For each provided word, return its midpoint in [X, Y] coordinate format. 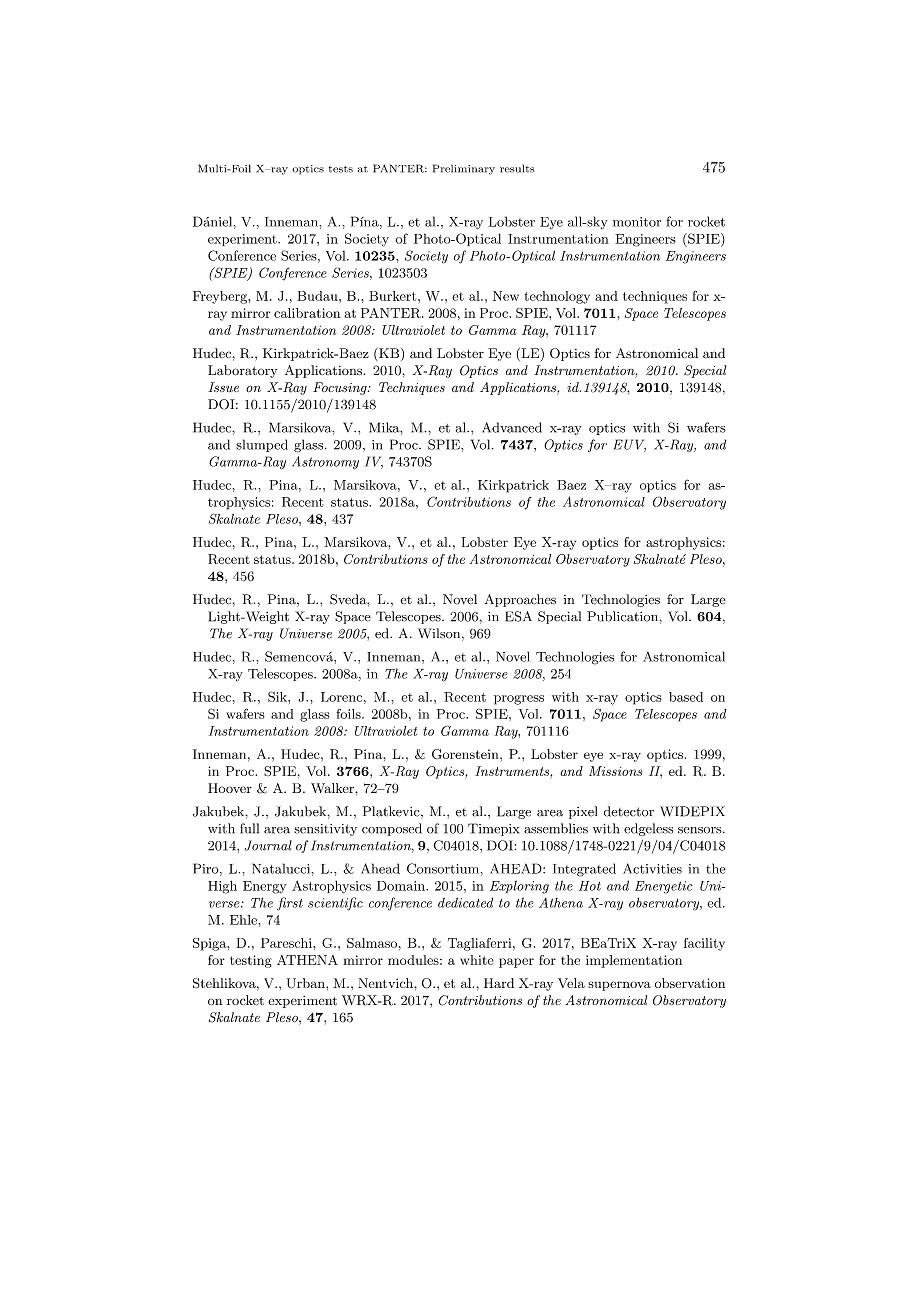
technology [557, 297]
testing [251, 961]
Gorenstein [466, 754]
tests [341, 169]
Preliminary [464, 169]
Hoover [230, 788]
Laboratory [243, 371]
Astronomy [325, 463]
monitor [637, 222]
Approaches [520, 600]
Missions [615, 771]
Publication [622, 616]
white [477, 960]
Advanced [512, 427]
